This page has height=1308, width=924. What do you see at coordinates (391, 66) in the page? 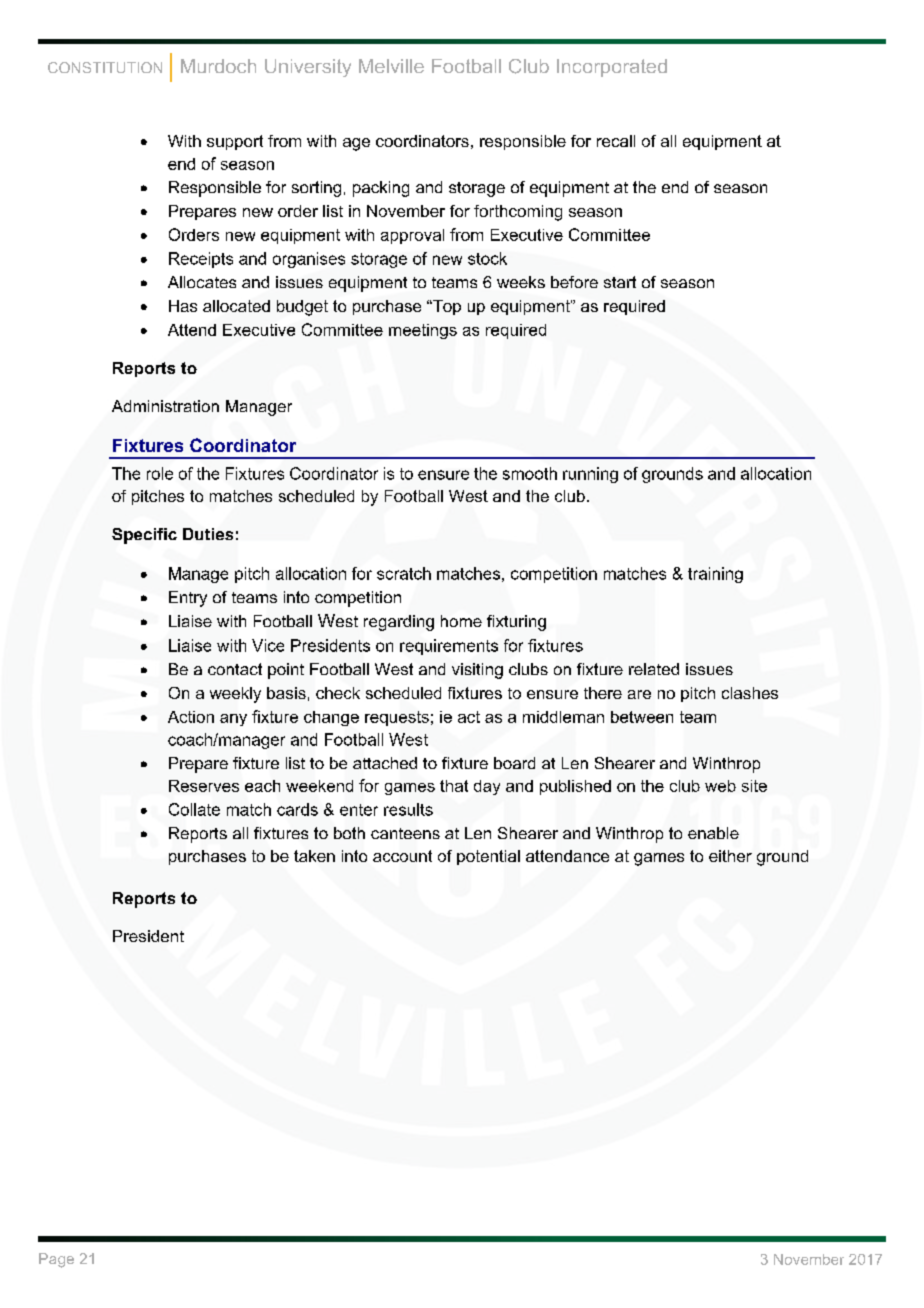
I see `Melville` at bounding box center [391, 66].
